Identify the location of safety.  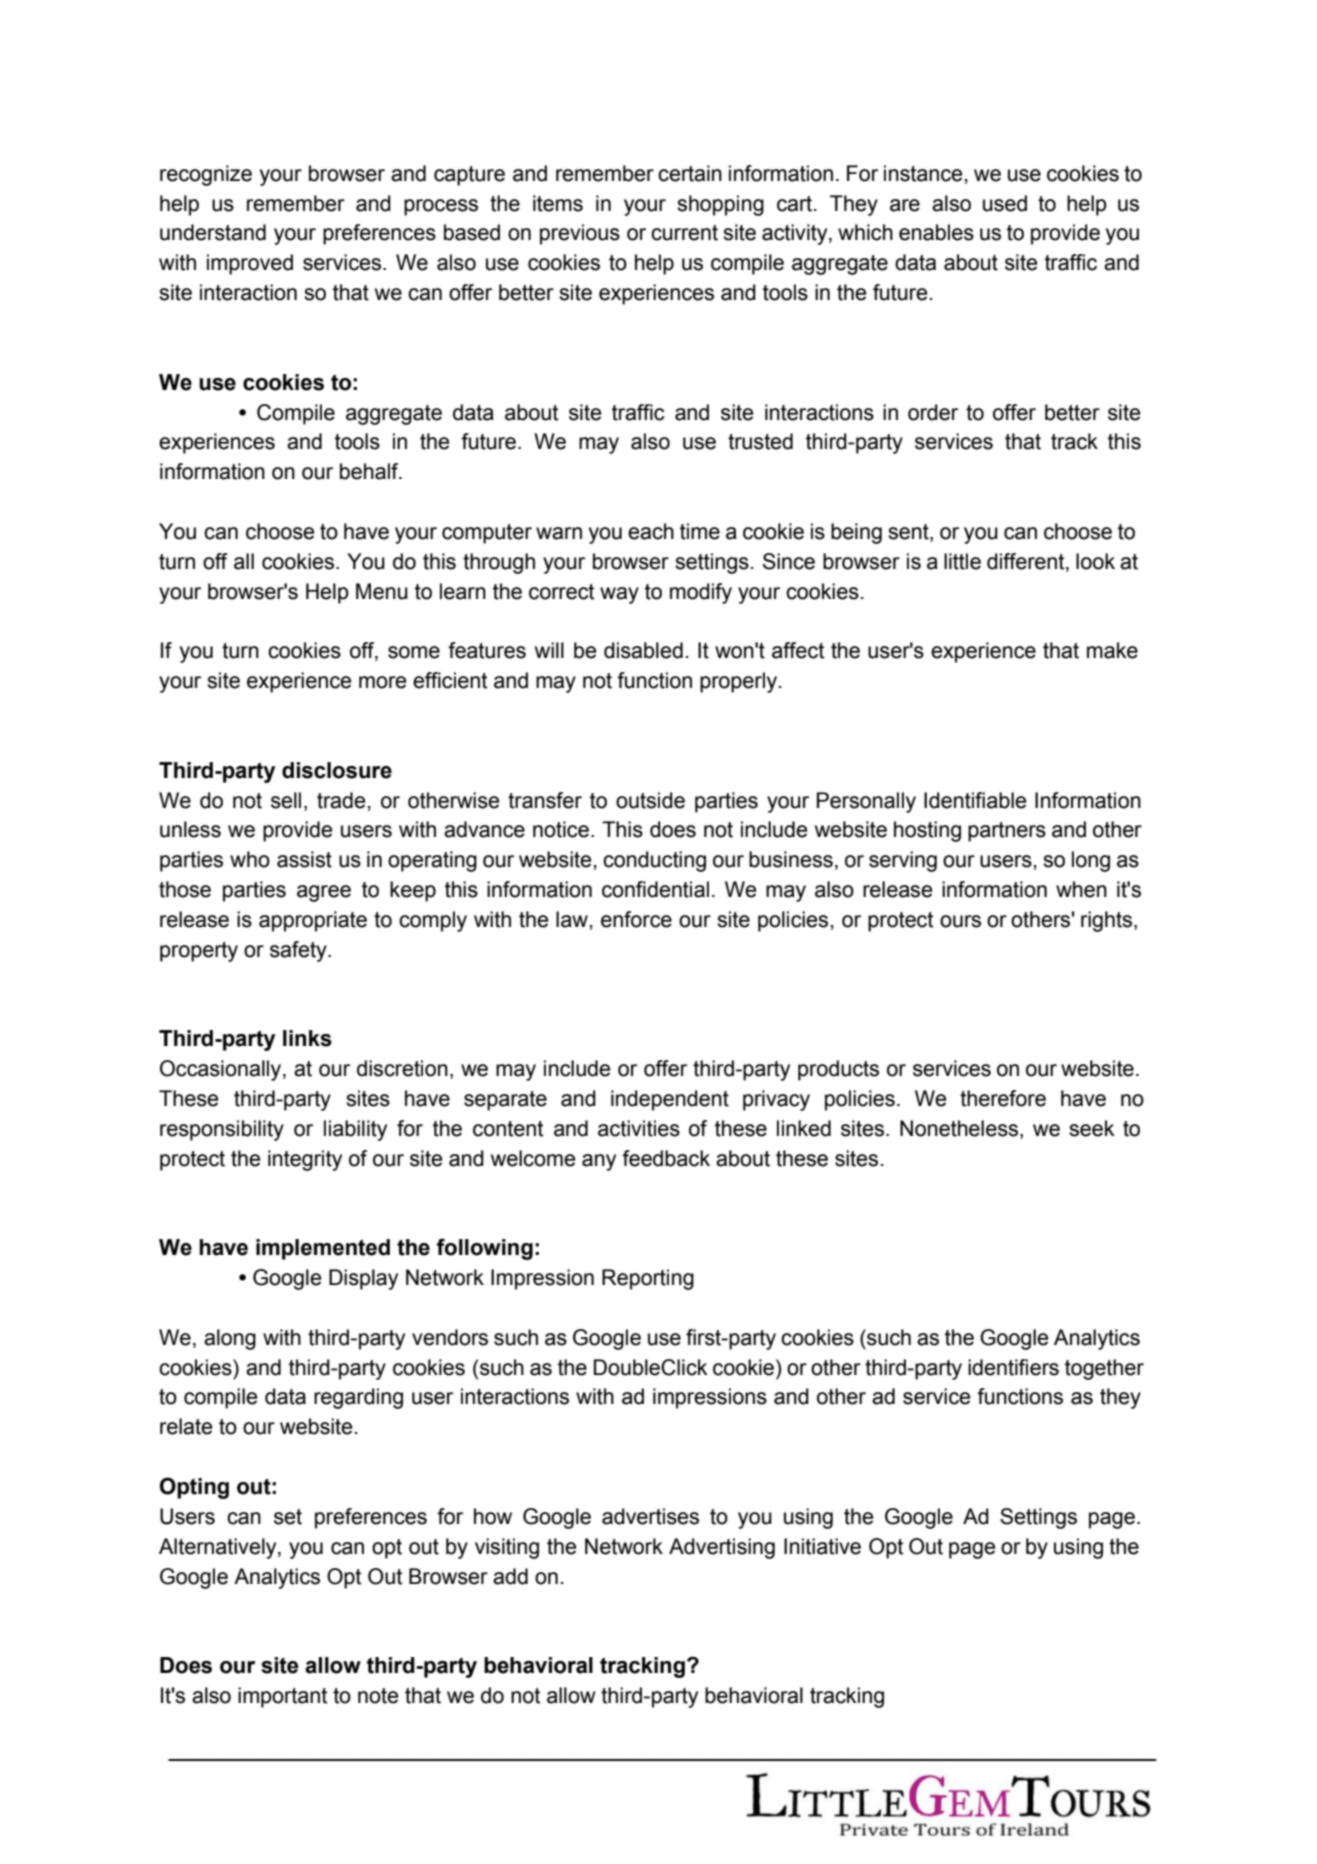
(299, 951).
